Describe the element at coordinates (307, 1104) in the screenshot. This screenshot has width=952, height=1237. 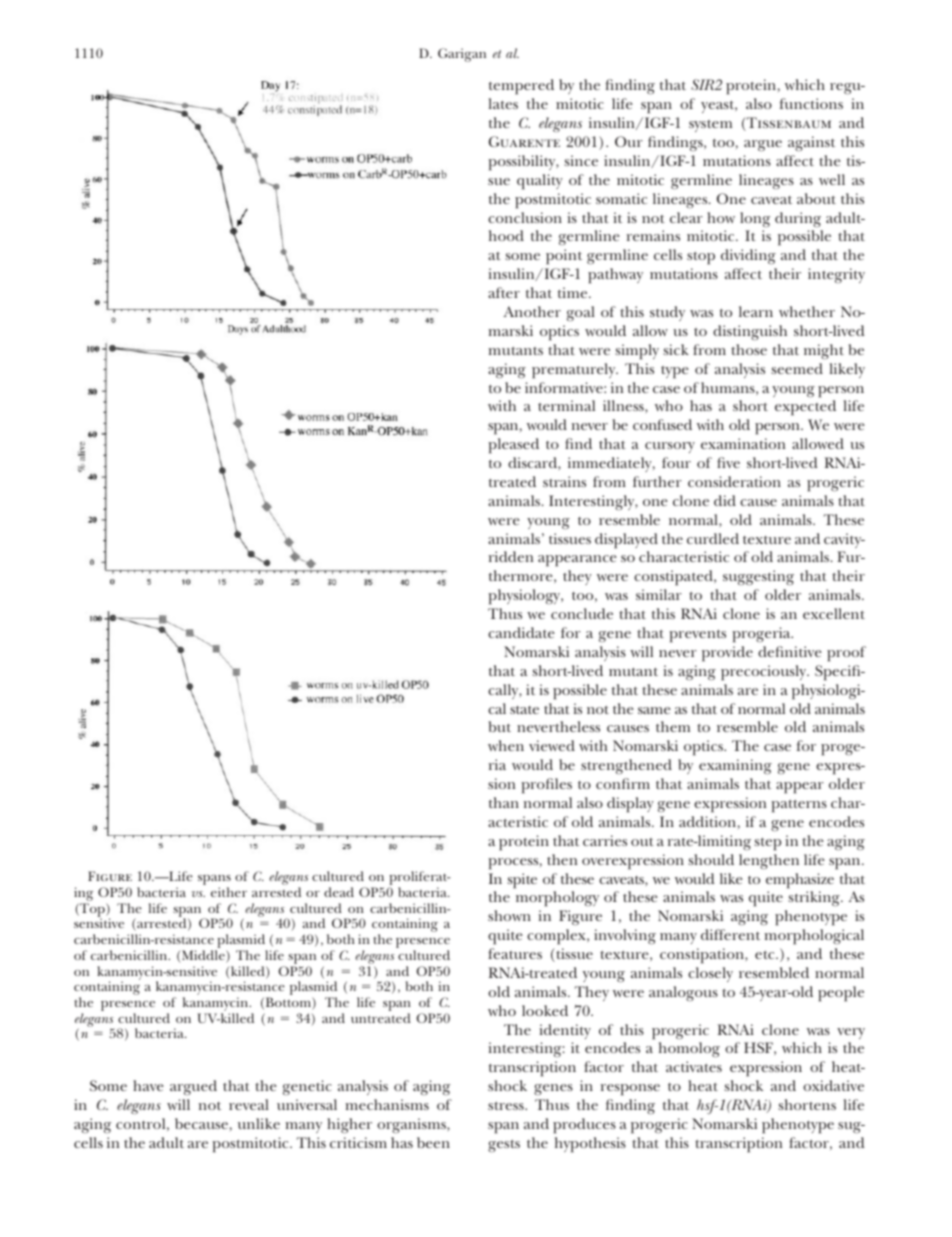
I see `universal` at that location.
